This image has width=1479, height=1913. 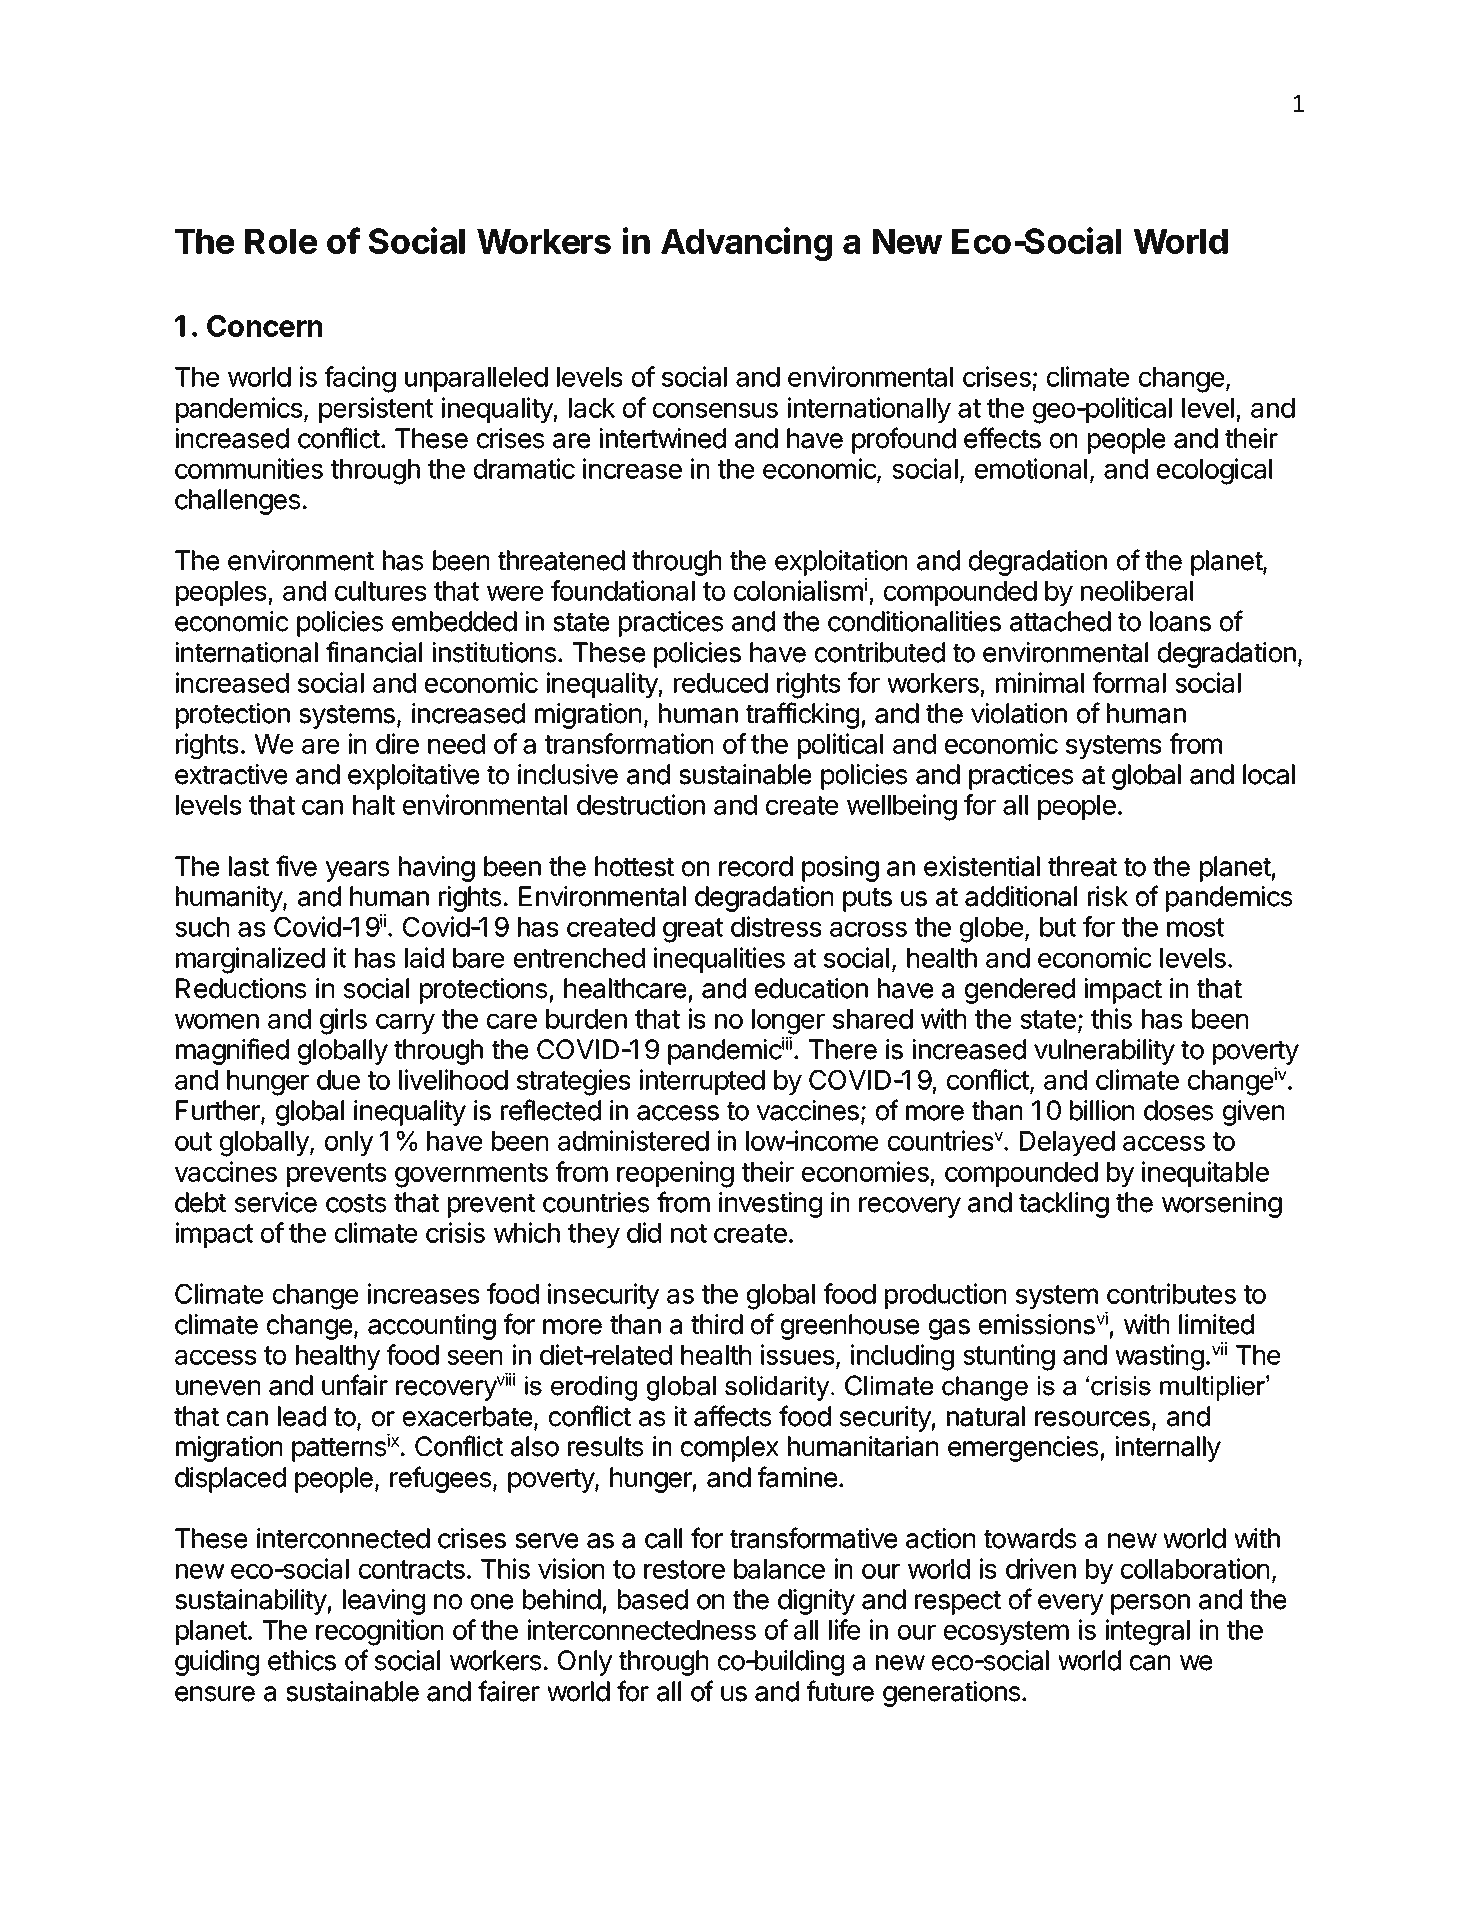 I want to click on investing, so click(x=770, y=1205).
